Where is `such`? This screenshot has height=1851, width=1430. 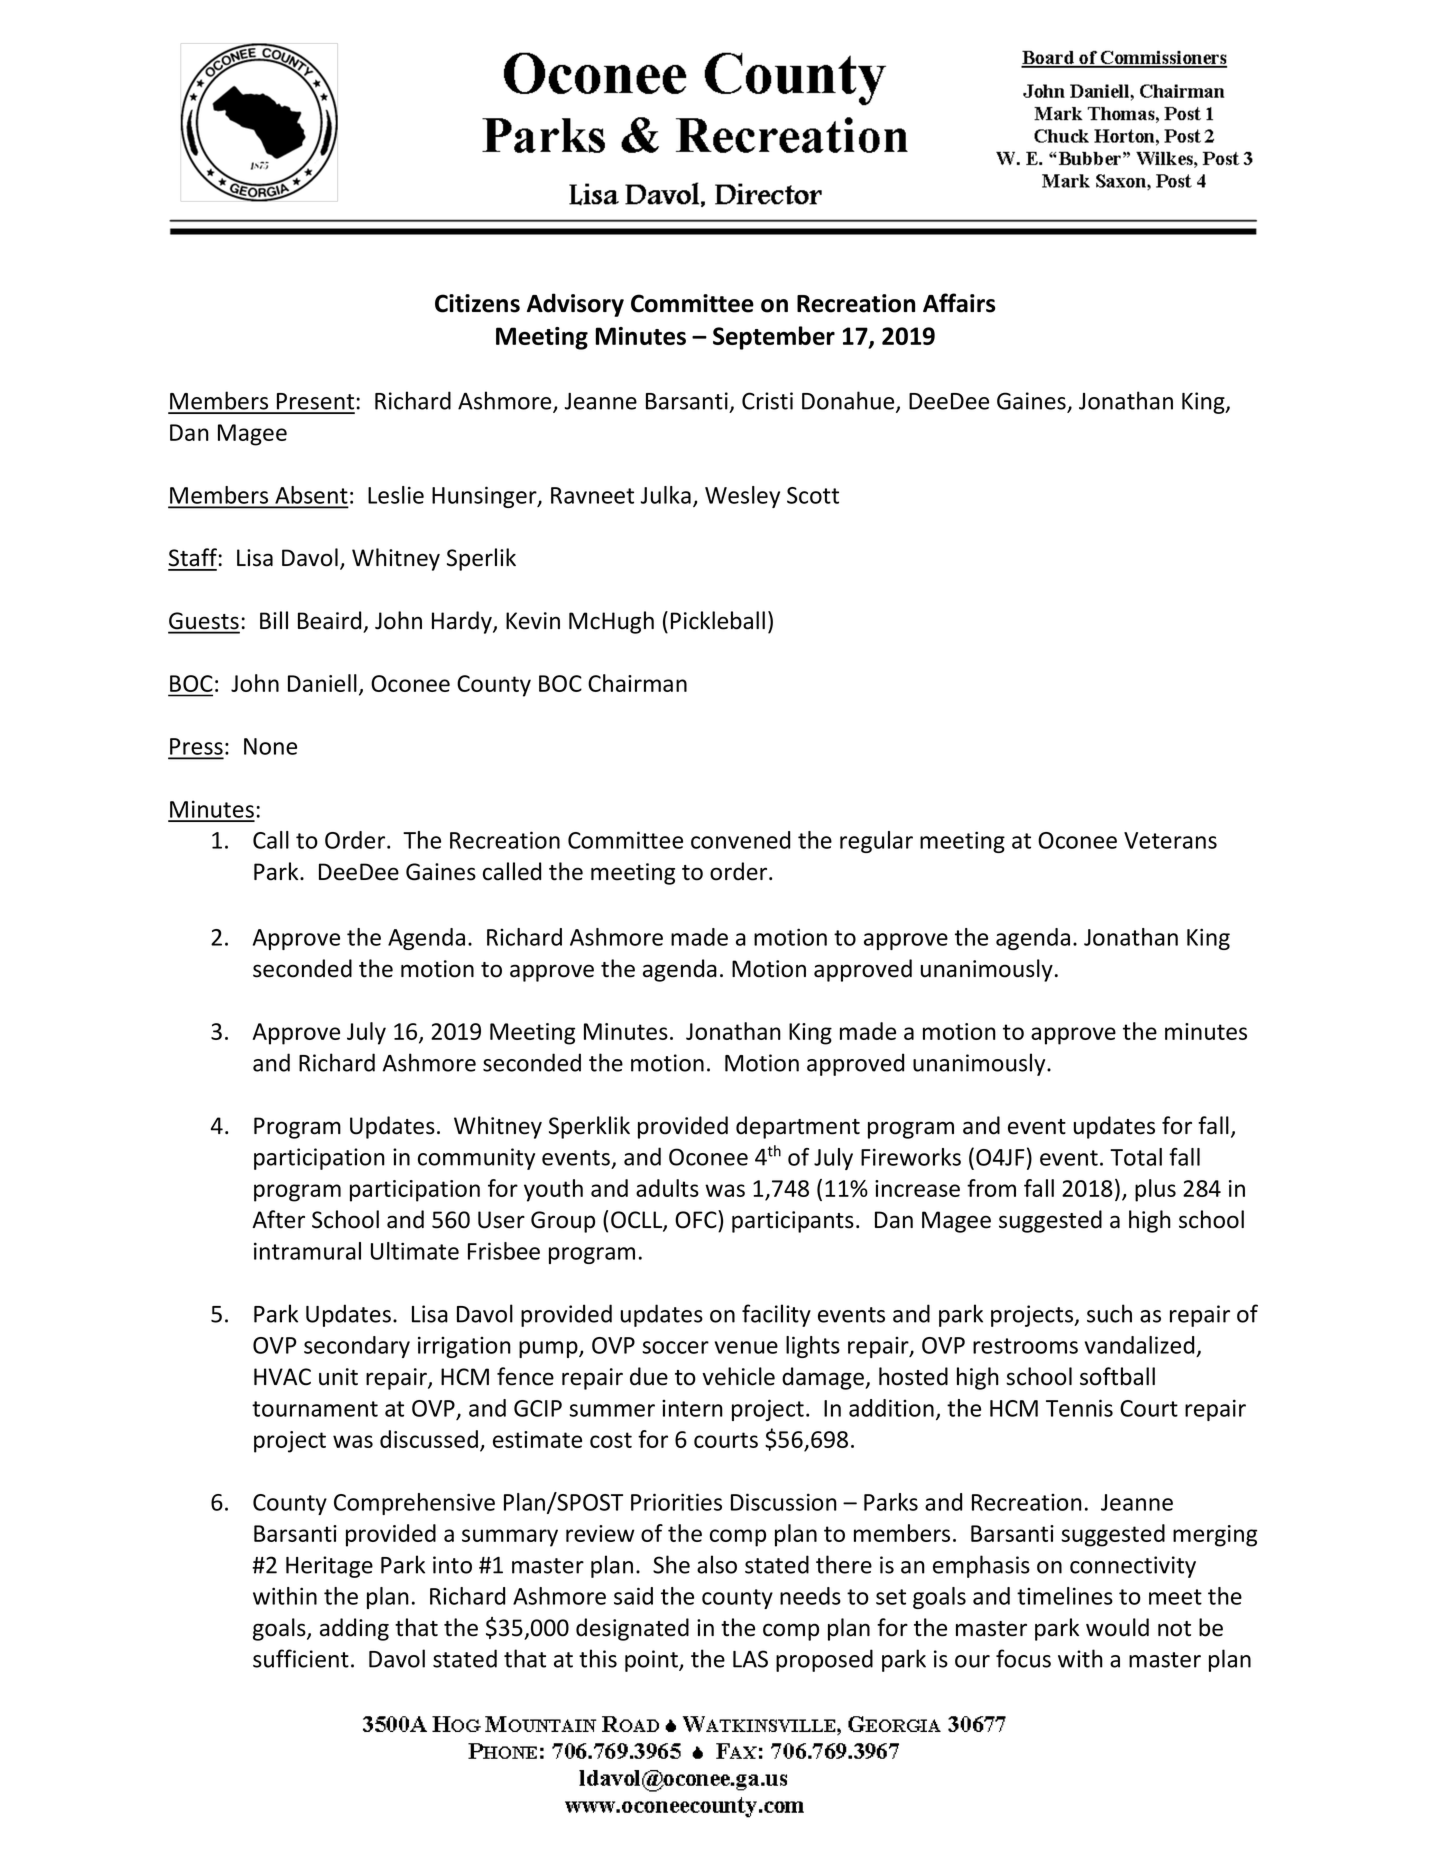 such is located at coordinates (1109, 1313).
